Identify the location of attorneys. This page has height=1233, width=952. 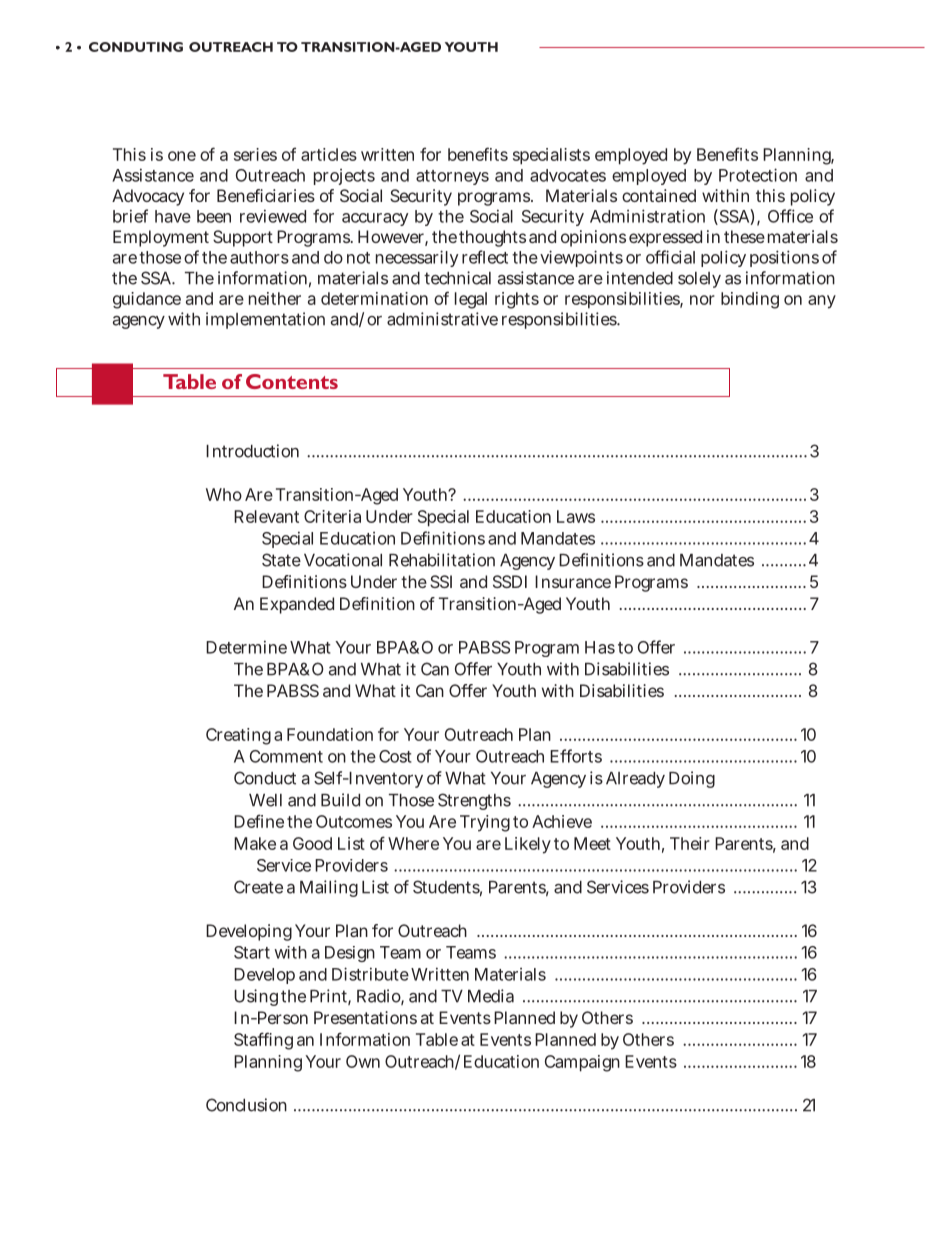
(452, 177).
